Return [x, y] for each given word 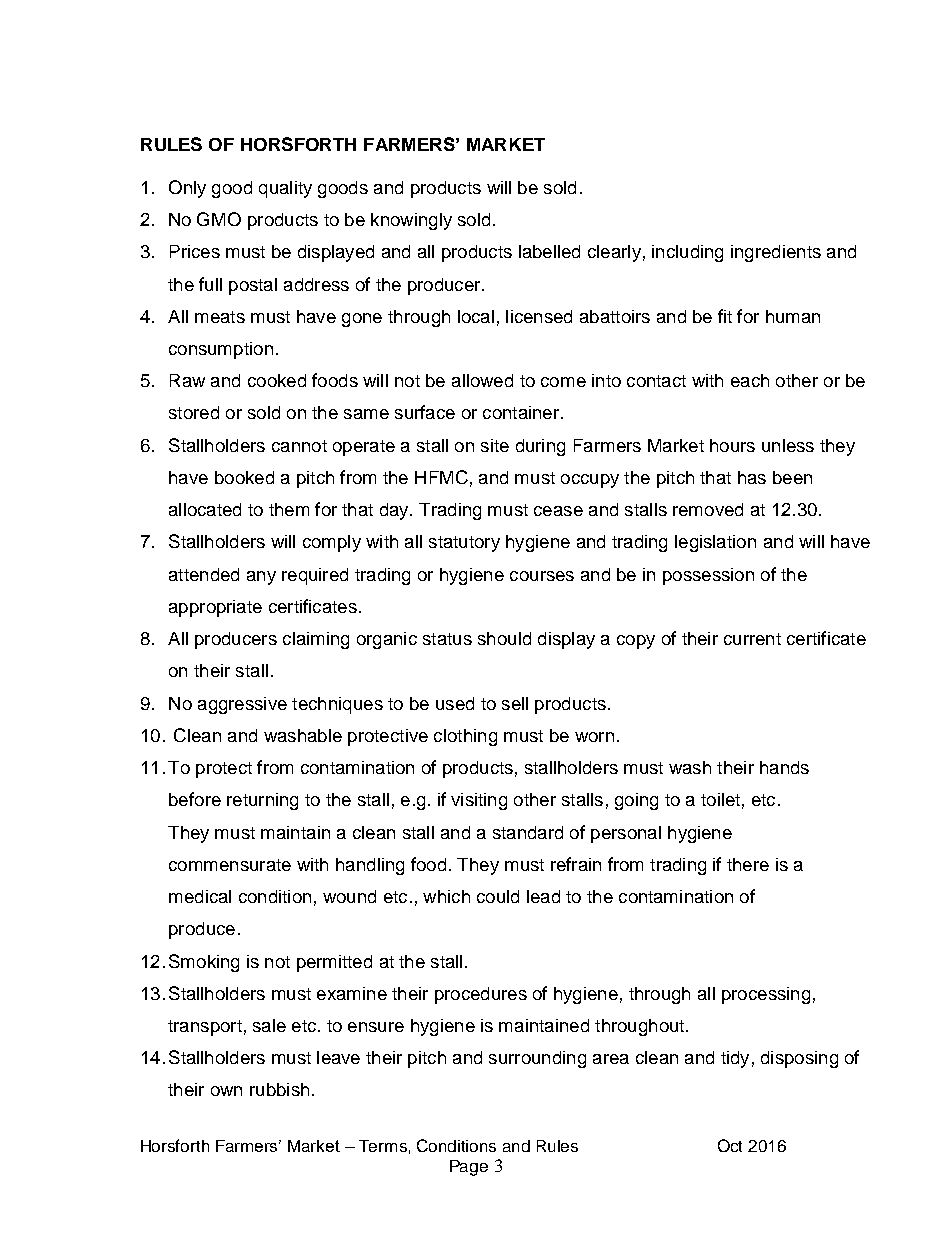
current [752, 639]
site [495, 445]
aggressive [242, 705]
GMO [219, 219]
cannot [299, 446]
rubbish [279, 1089]
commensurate [230, 865]
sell [515, 703]
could [498, 896]
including [687, 253]
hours [732, 445]
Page [469, 1168]
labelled [549, 251]
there [748, 864]
